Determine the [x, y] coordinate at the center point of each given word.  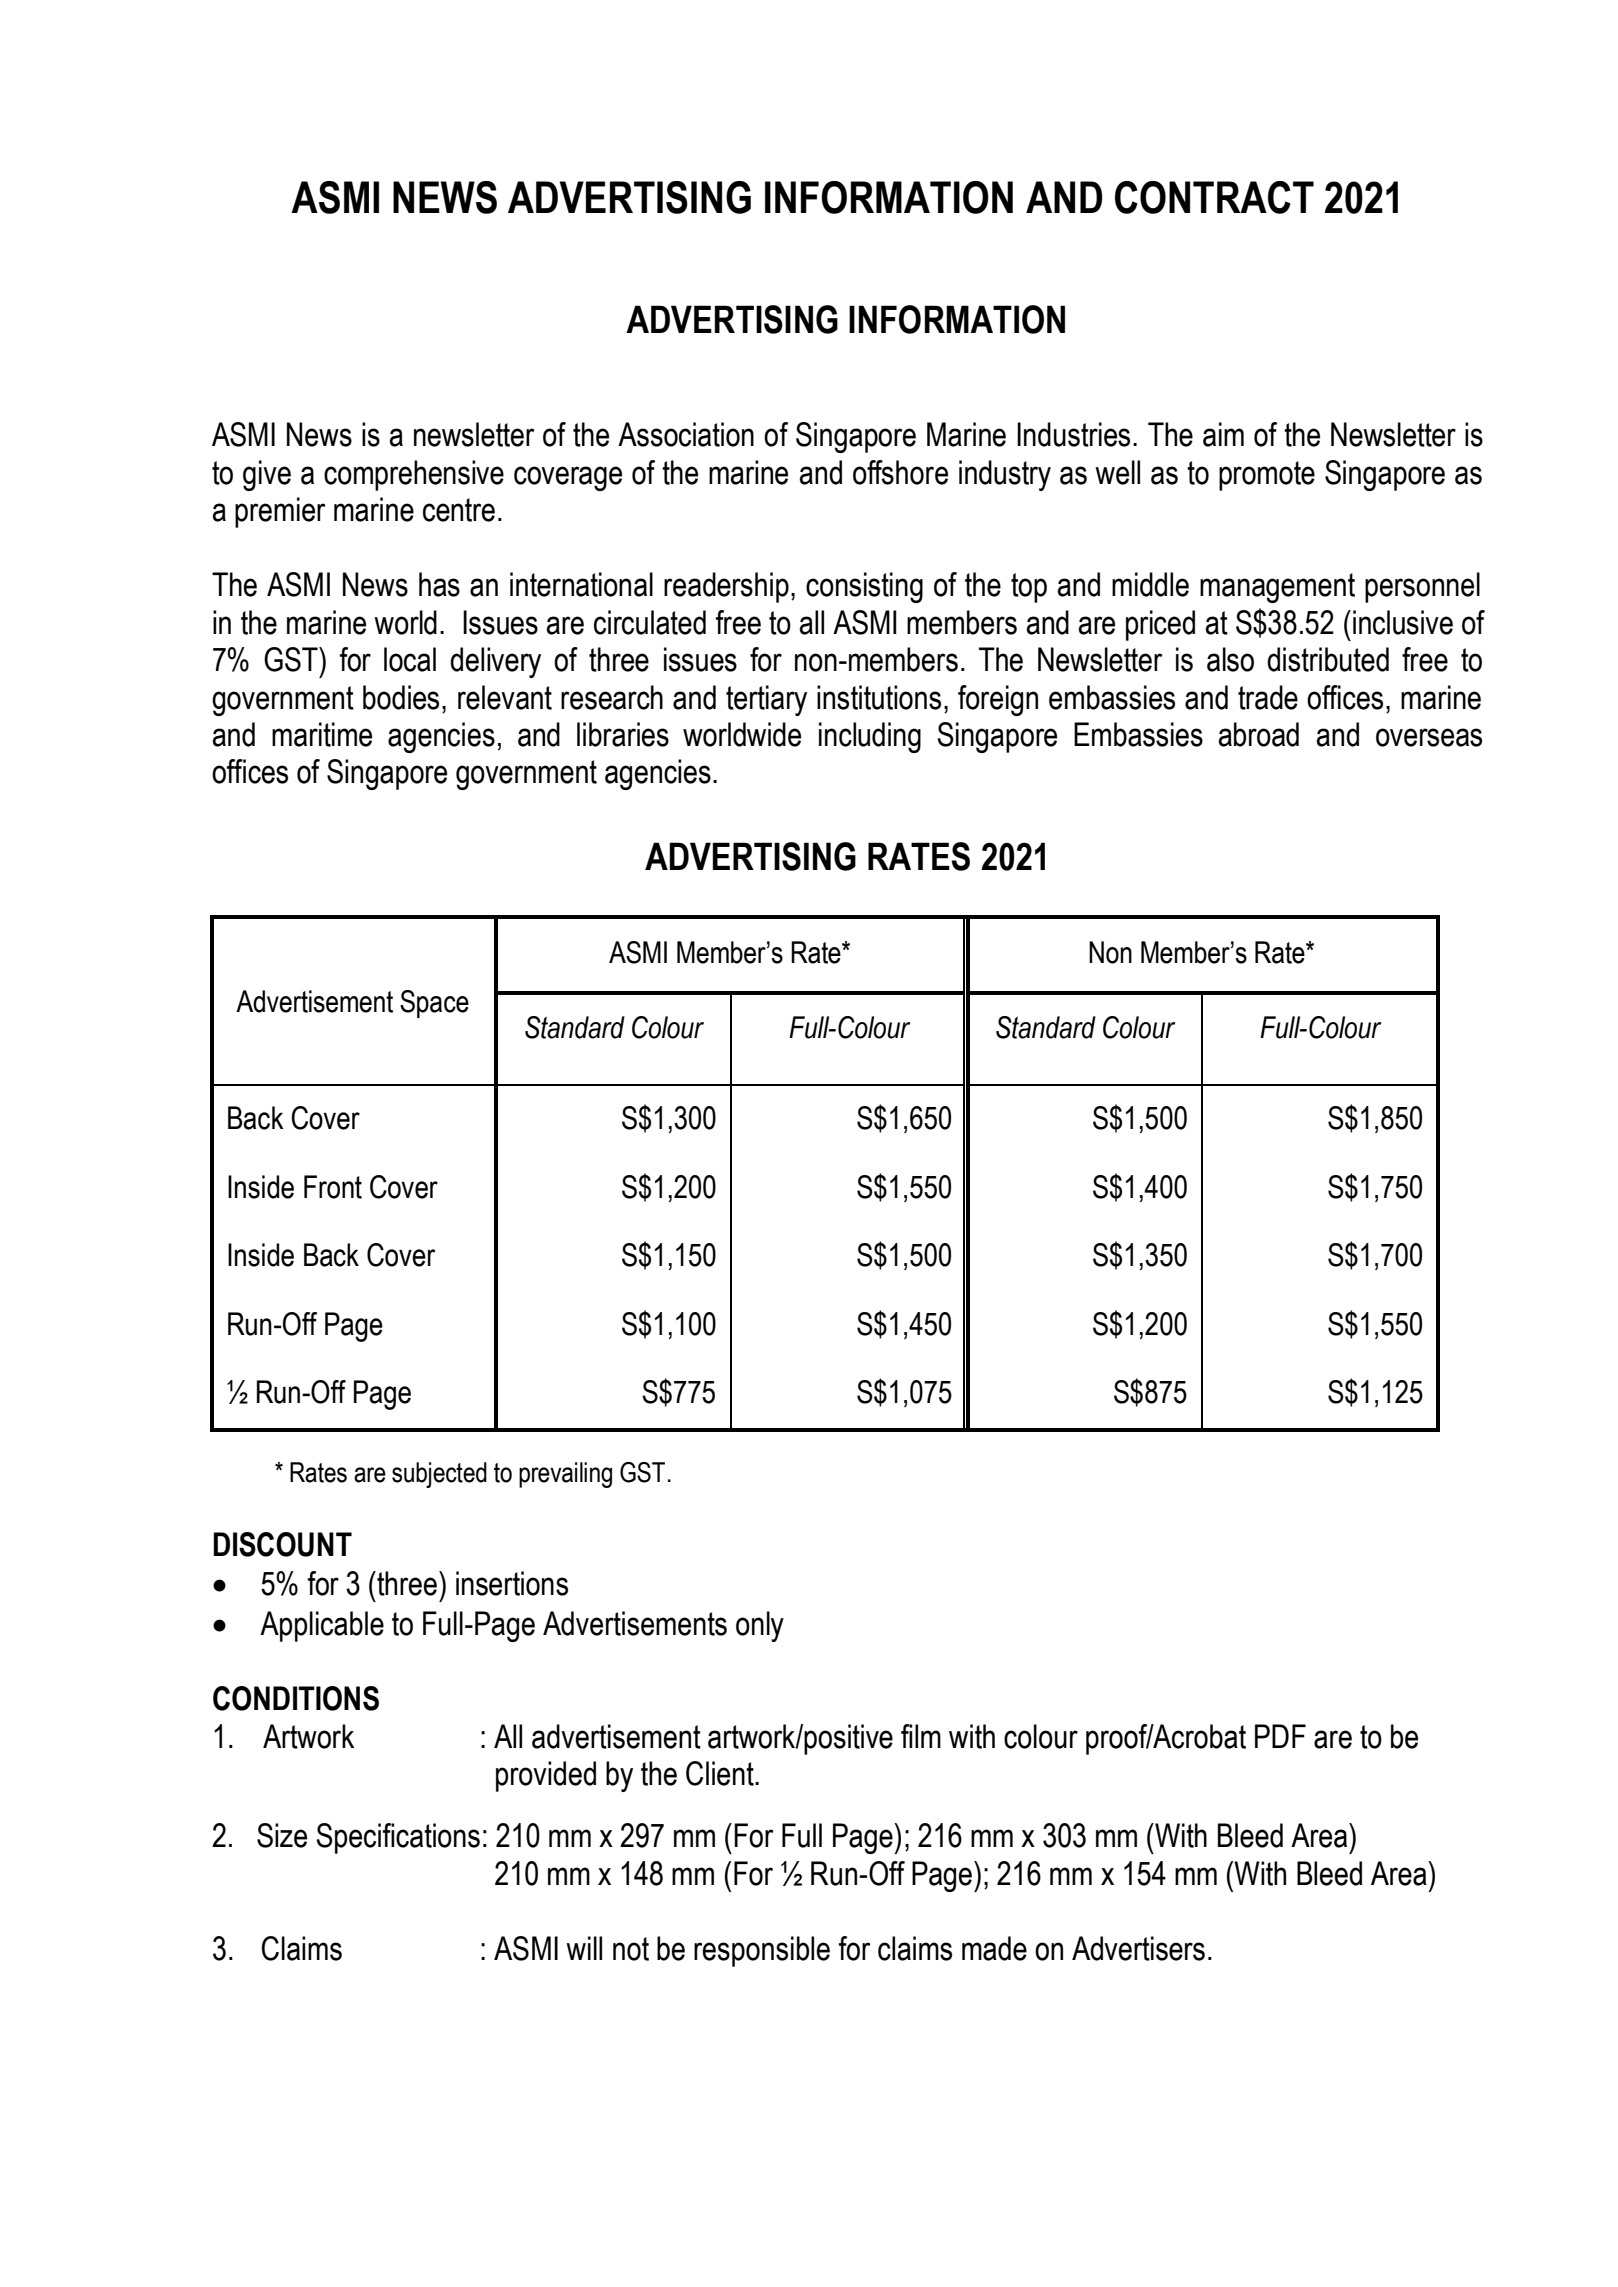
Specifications [398, 1838]
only [760, 1626]
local [410, 659]
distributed [1328, 659]
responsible [762, 1951]
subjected [439, 1475]
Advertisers [1138, 1948]
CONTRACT [1214, 197]
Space [434, 1004]
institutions [879, 697]
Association [686, 434]
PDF [1280, 1736]
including [870, 737]
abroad [1259, 734]
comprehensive [414, 475]
